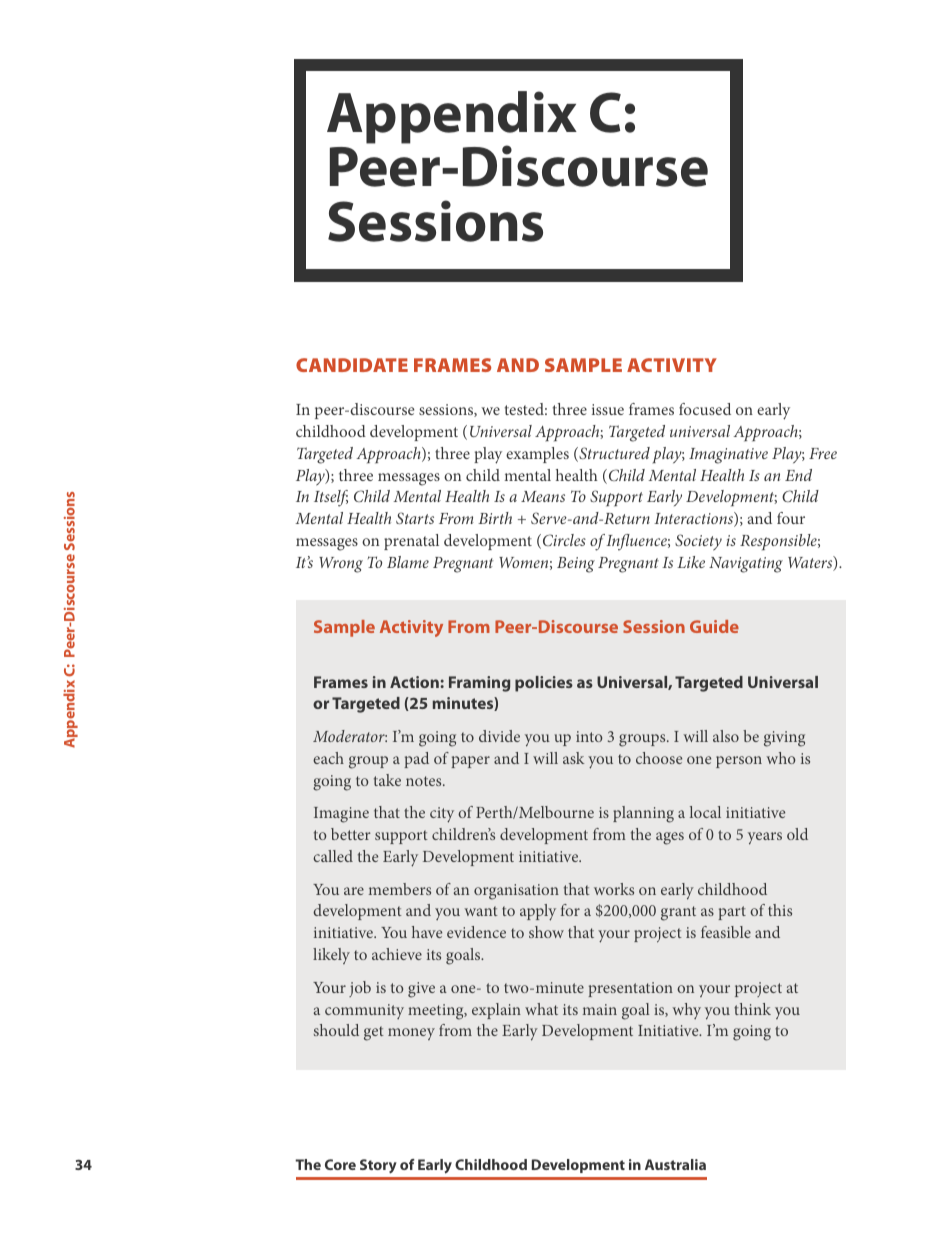 The width and height of the page is (952, 1233). I want to click on for, so click(570, 910).
